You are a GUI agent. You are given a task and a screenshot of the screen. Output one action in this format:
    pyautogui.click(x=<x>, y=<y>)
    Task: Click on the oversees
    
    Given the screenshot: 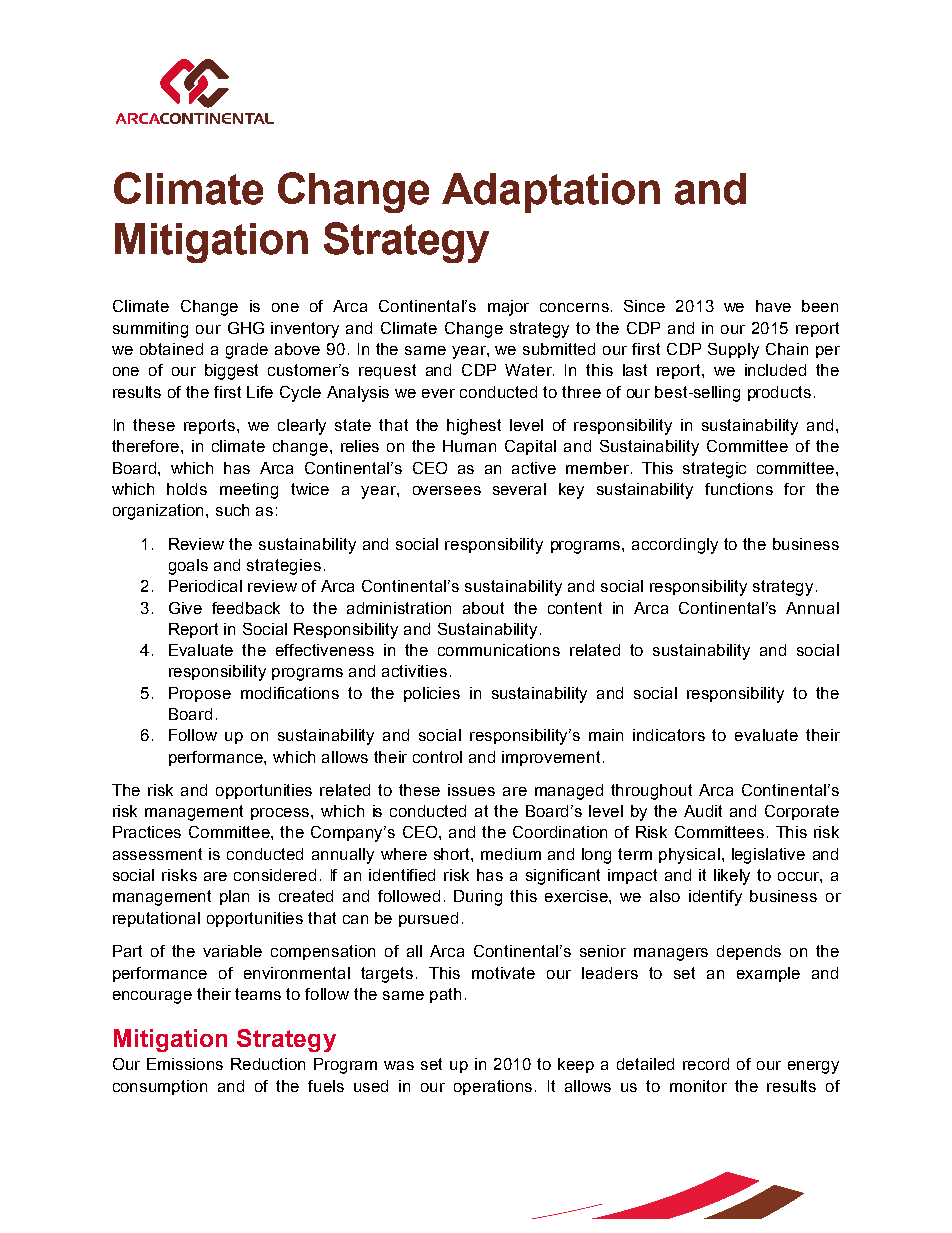 What is the action you would take?
    pyautogui.click(x=447, y=490)
